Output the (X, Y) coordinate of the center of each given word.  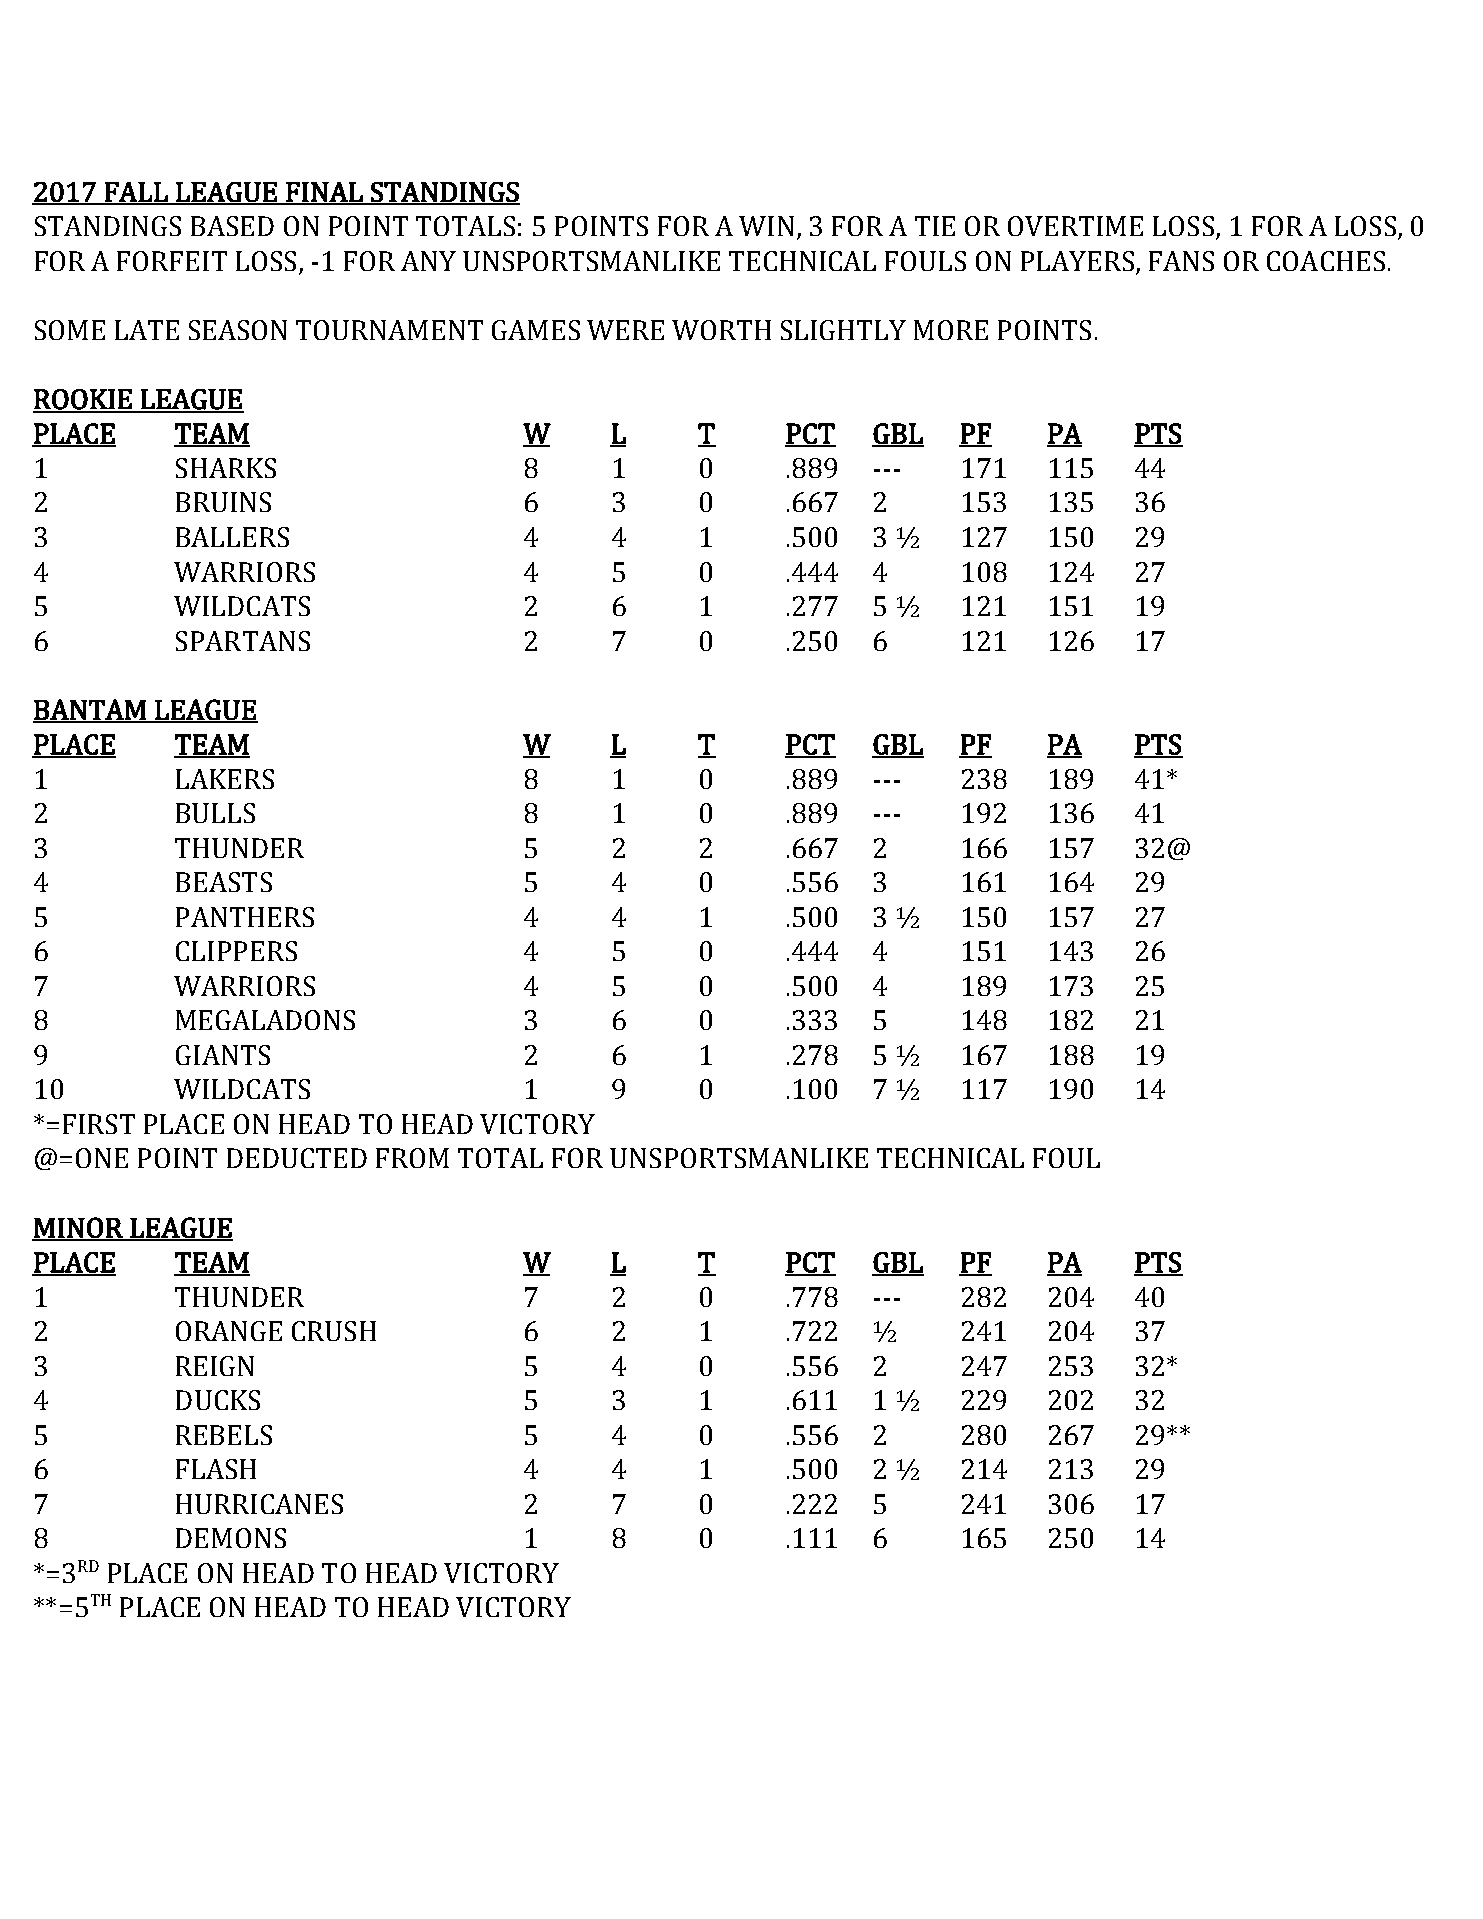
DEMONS (231, 1538)
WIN (766, 226)
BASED (232, 226)
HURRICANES (259, 1504)
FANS (1181, 261)
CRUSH (334, 1331)
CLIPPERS (236, 951)
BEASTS (224, 882)
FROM (412, 1158)
